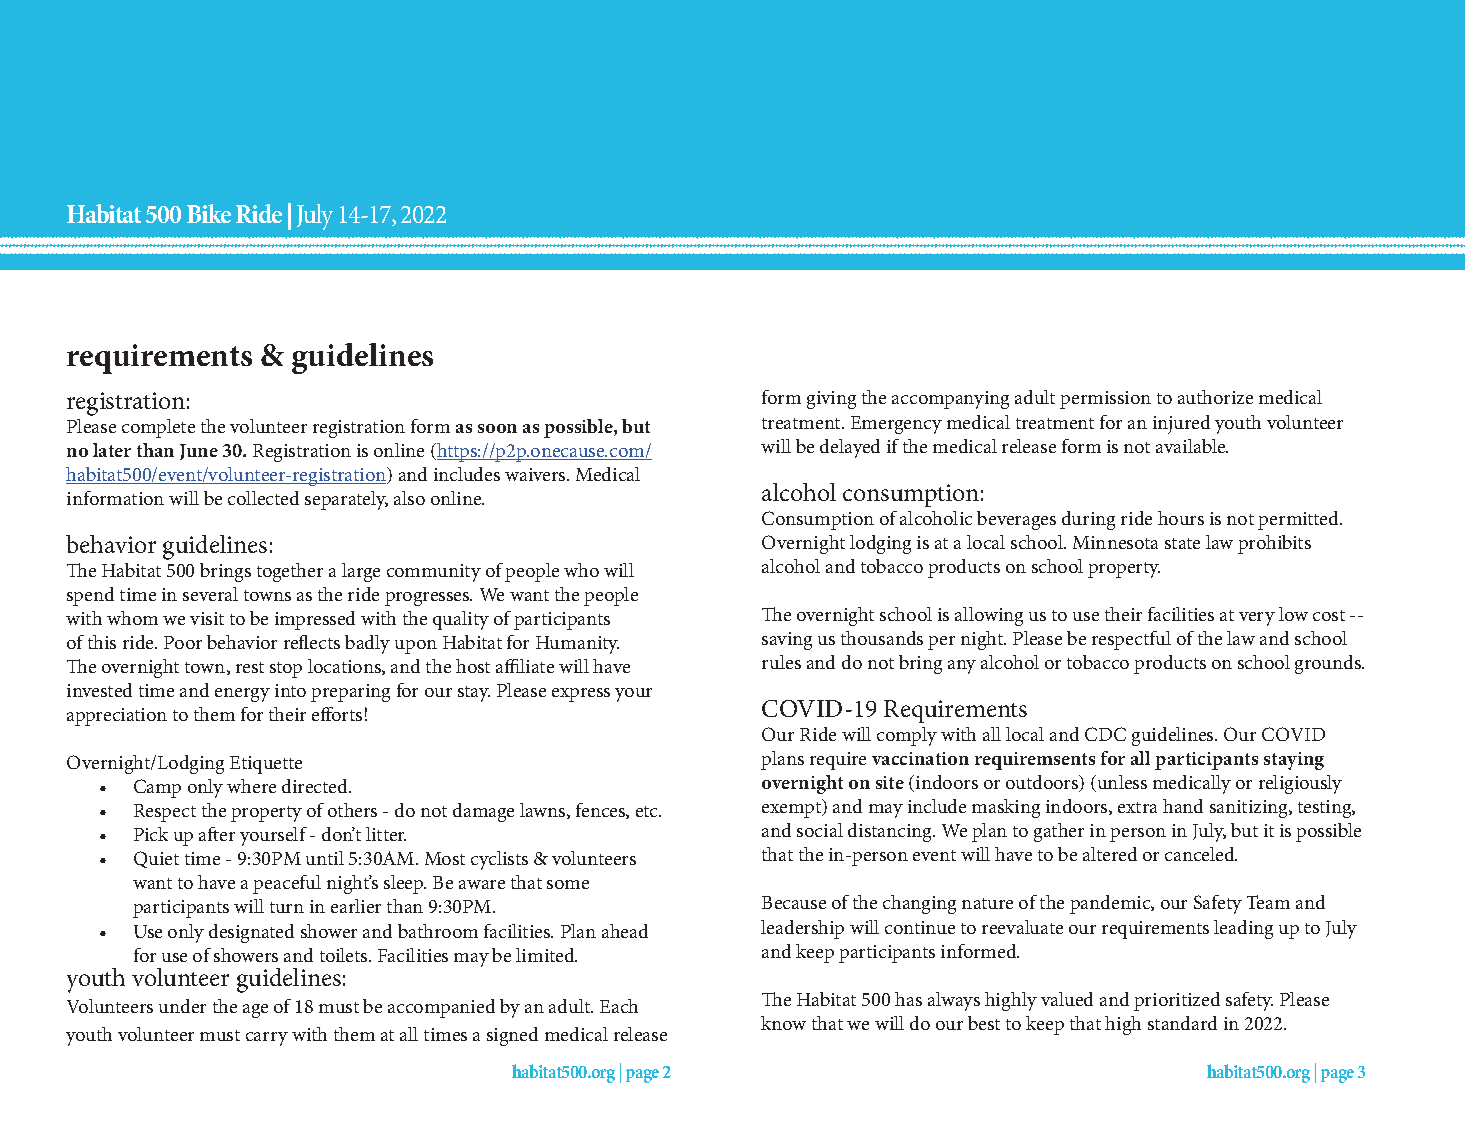 The image size is (1465, 1132). I want to click on Bike, so click(209, 213).
